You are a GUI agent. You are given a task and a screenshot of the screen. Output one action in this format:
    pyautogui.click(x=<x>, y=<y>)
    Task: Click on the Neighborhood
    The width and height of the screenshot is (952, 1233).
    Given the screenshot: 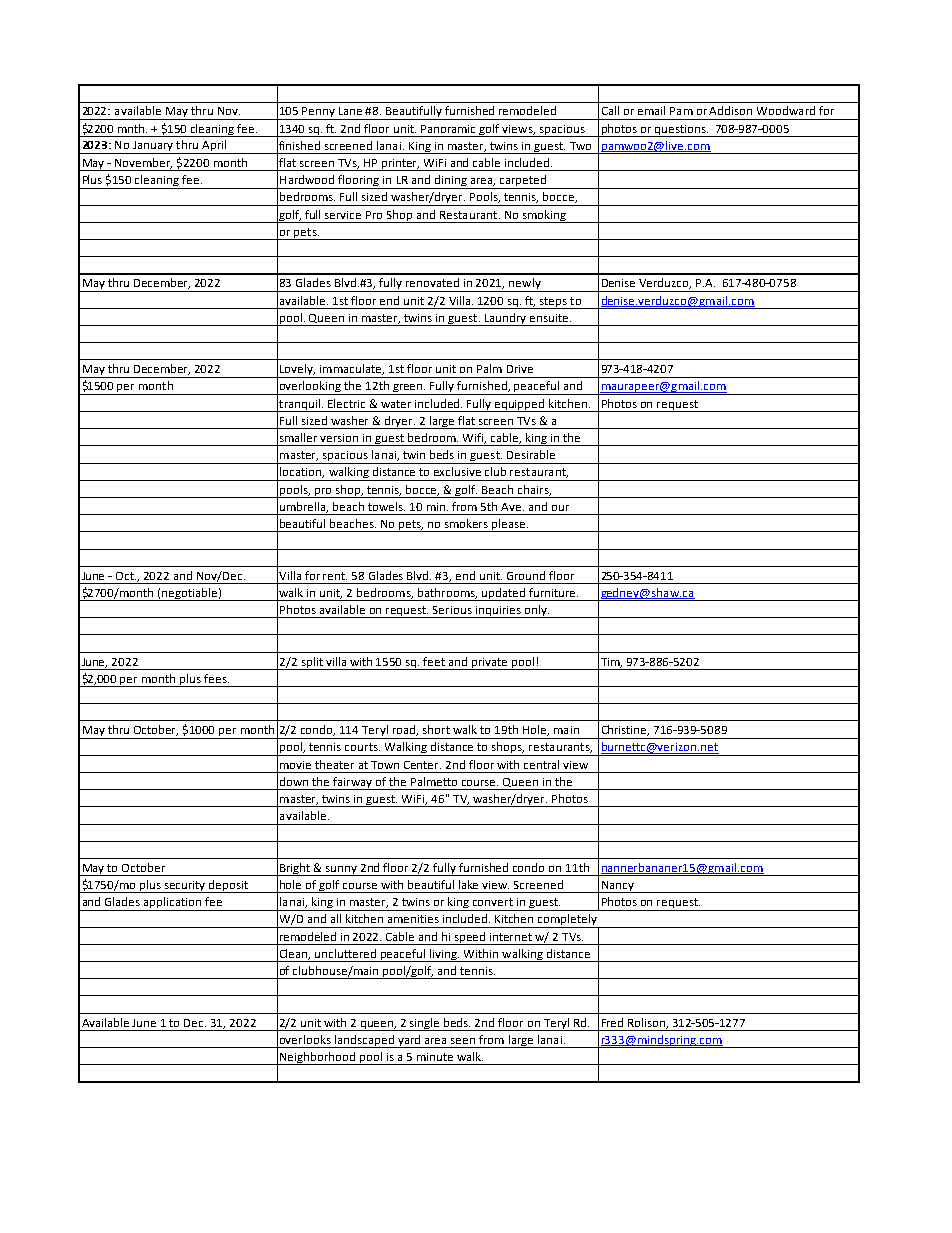 What is the action you would take?
    pyautogui.click(x=318, y=1058)
